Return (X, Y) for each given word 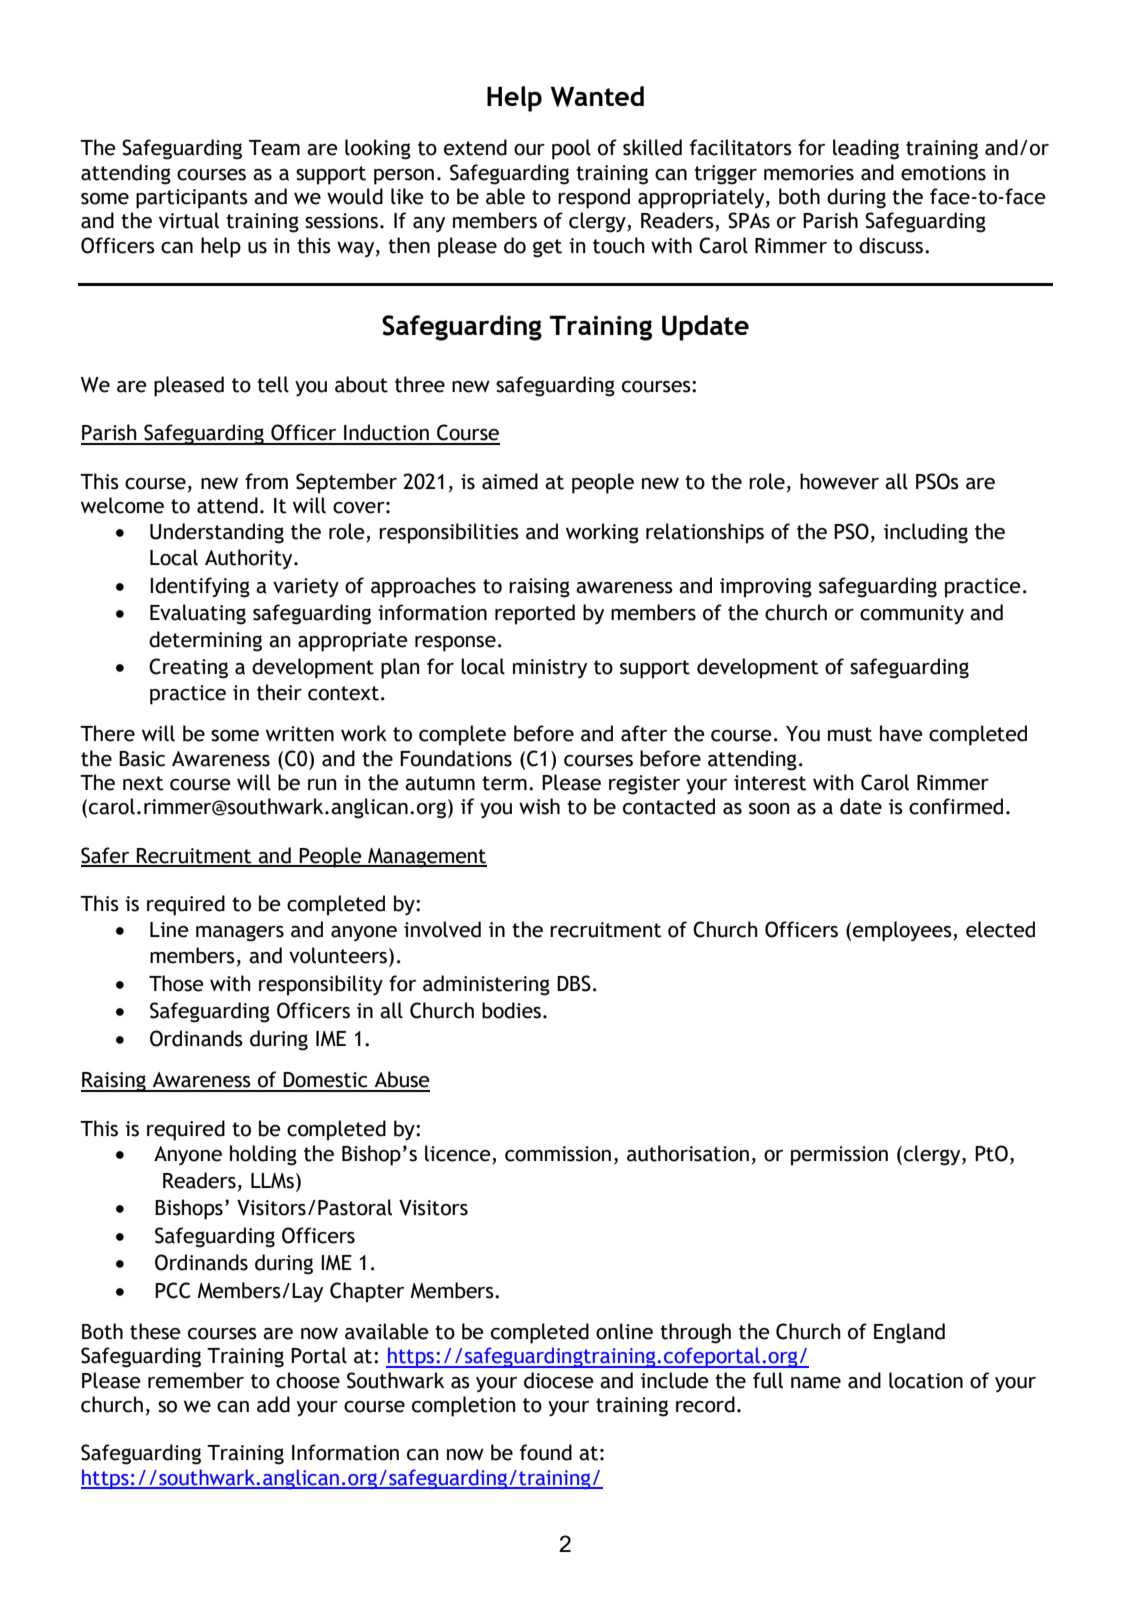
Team (274, 148)
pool (571, 149)
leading (866, 149)
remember (196, 1380)
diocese (559, 1380)
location (926, 1380)
